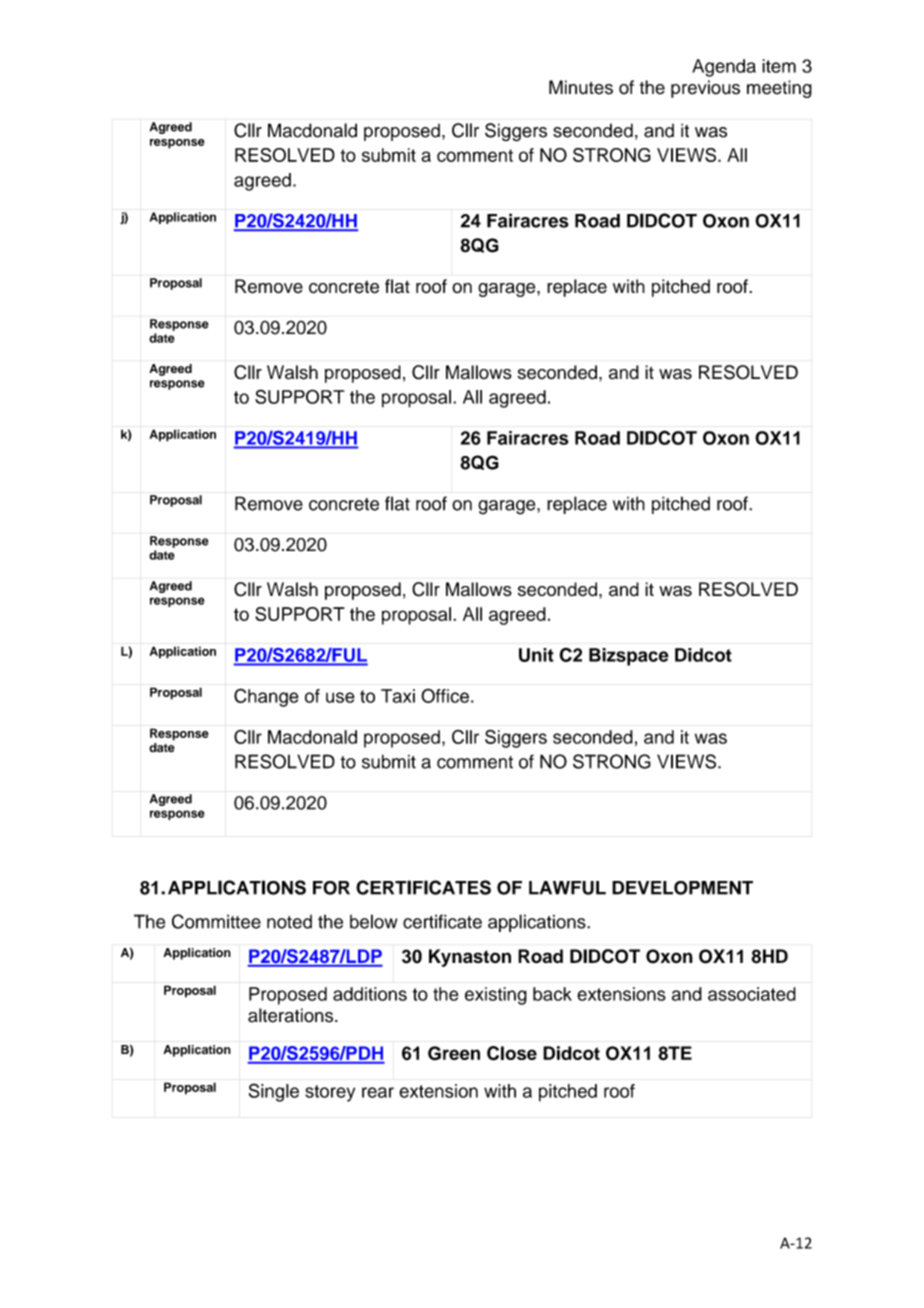  What do you see at coordinates (445, 695) in the screenshot?
I see `Office` at bounding box center [445, 695].
